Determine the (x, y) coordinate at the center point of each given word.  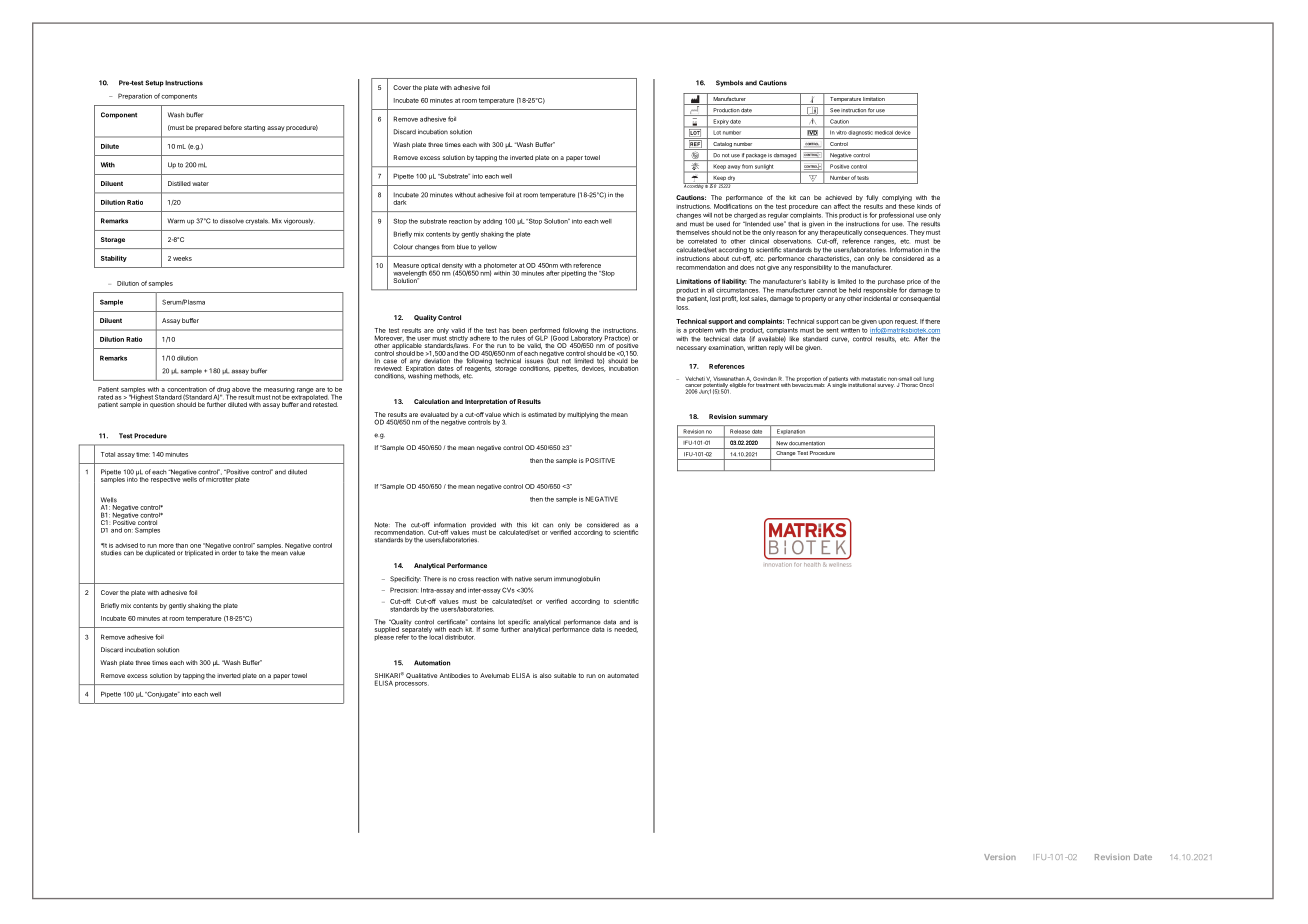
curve (840, 339)
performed (545, 332)
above (241, 389)
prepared (208, 128)
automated (623, 675)
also (546, 675)
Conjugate (162, 694)
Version (1000, 857)
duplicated (160, 553)
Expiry (721, 122)
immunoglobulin (577, 579)
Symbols (729, 83)
